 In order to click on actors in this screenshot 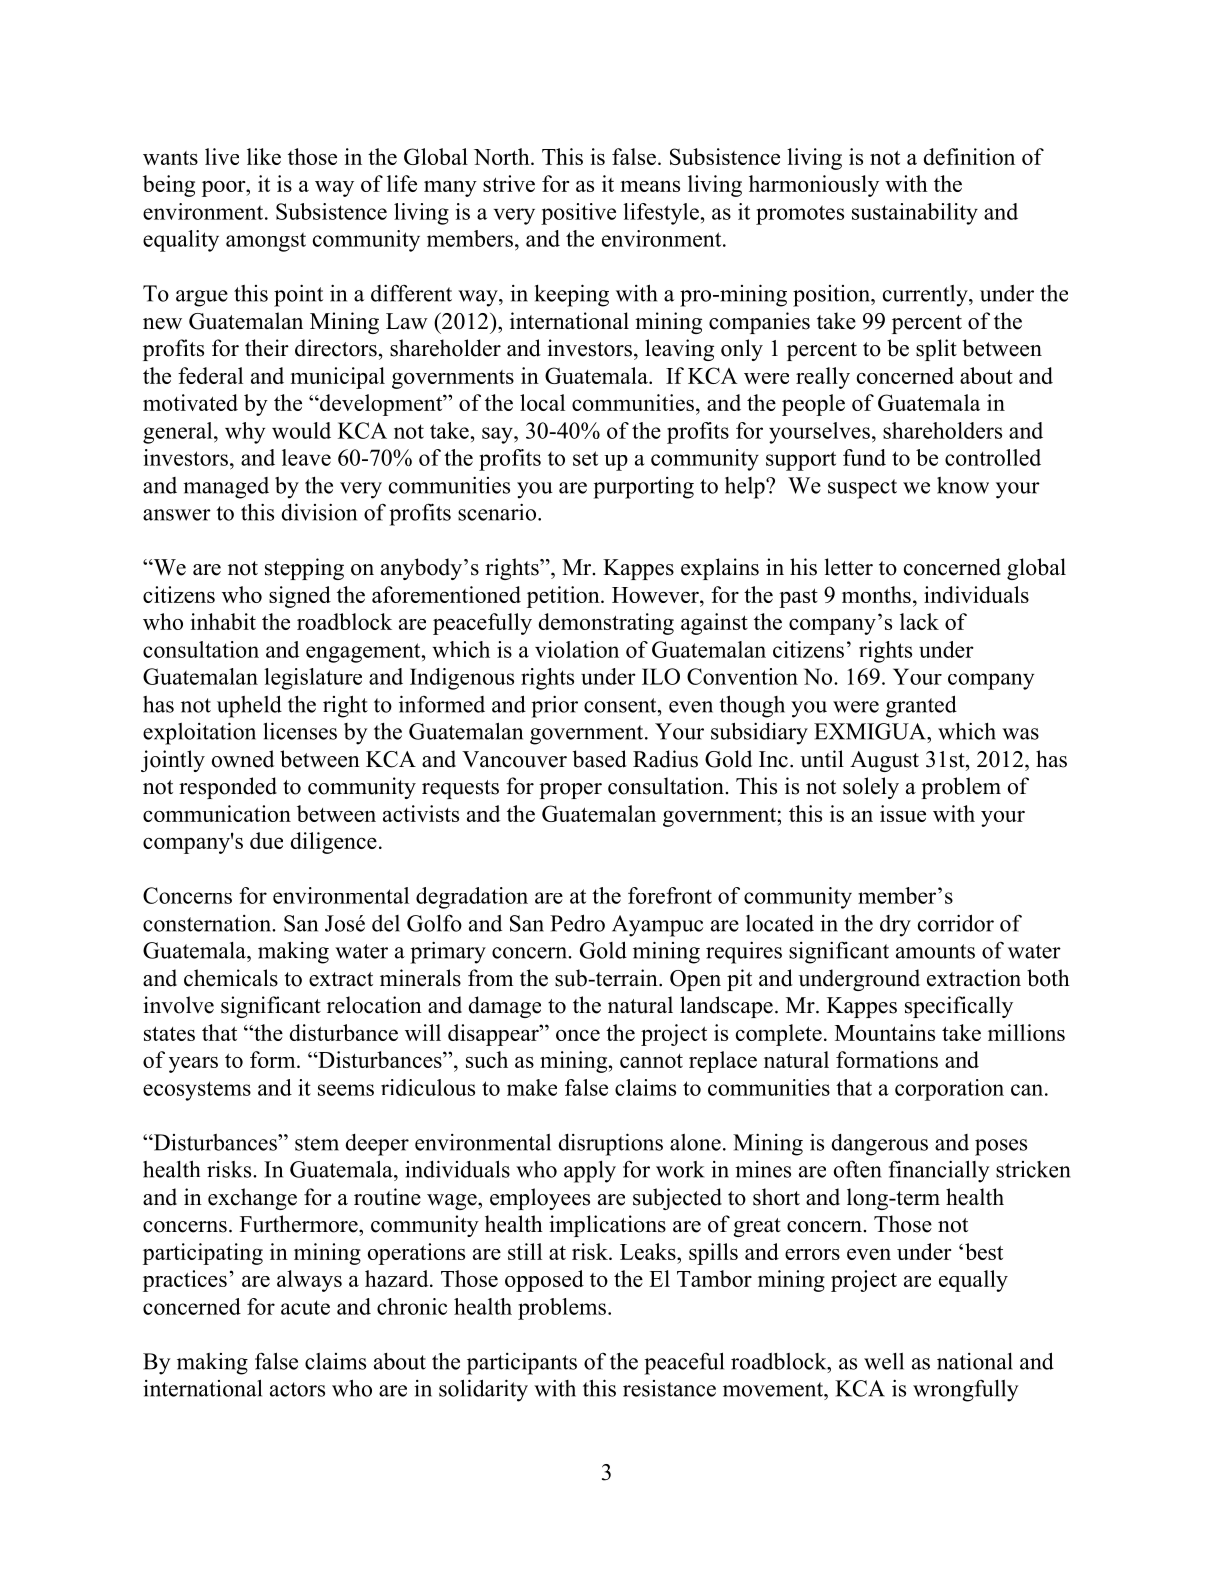, I will do `click(297, 1389)`.
